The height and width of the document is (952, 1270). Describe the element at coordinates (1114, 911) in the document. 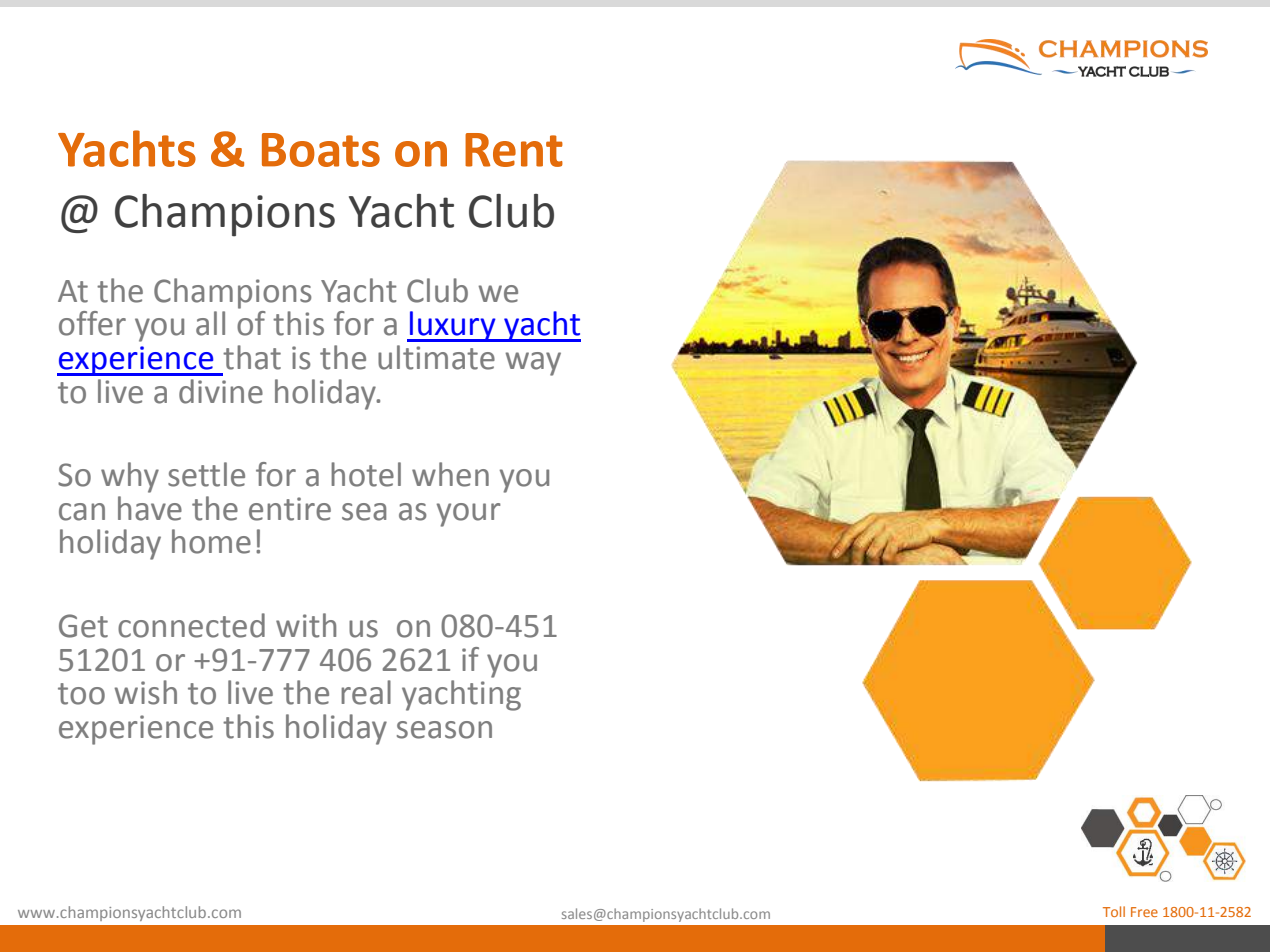

I see `Toll` at that location.
